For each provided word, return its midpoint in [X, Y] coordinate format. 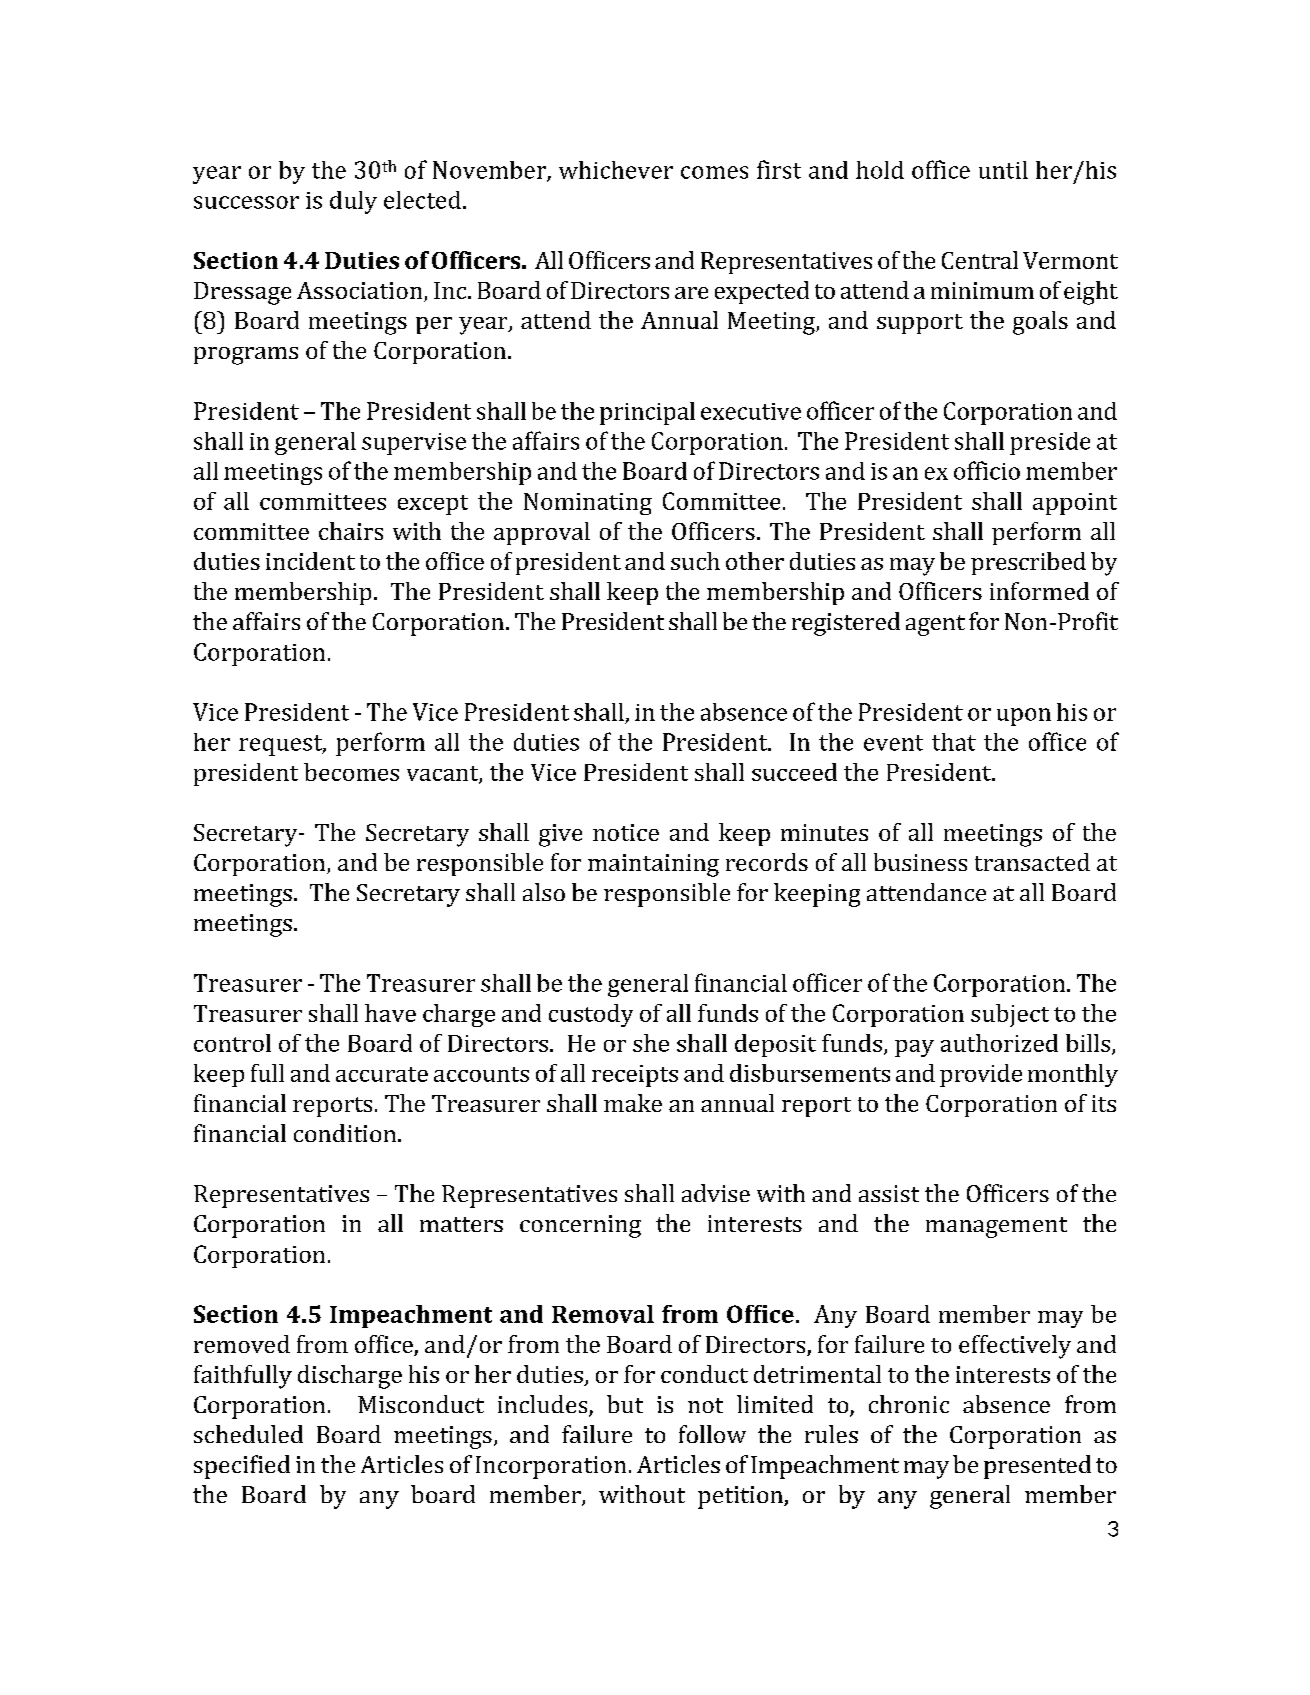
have [390, 1013]
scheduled [248, 1434]
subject [1010, 1015]
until [1003, 170]
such [695, 561]
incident [310, 561]
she [651, 1043]
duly [353, 202]
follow [712, 1434]
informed [1039, 591]
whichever [616, 170]
